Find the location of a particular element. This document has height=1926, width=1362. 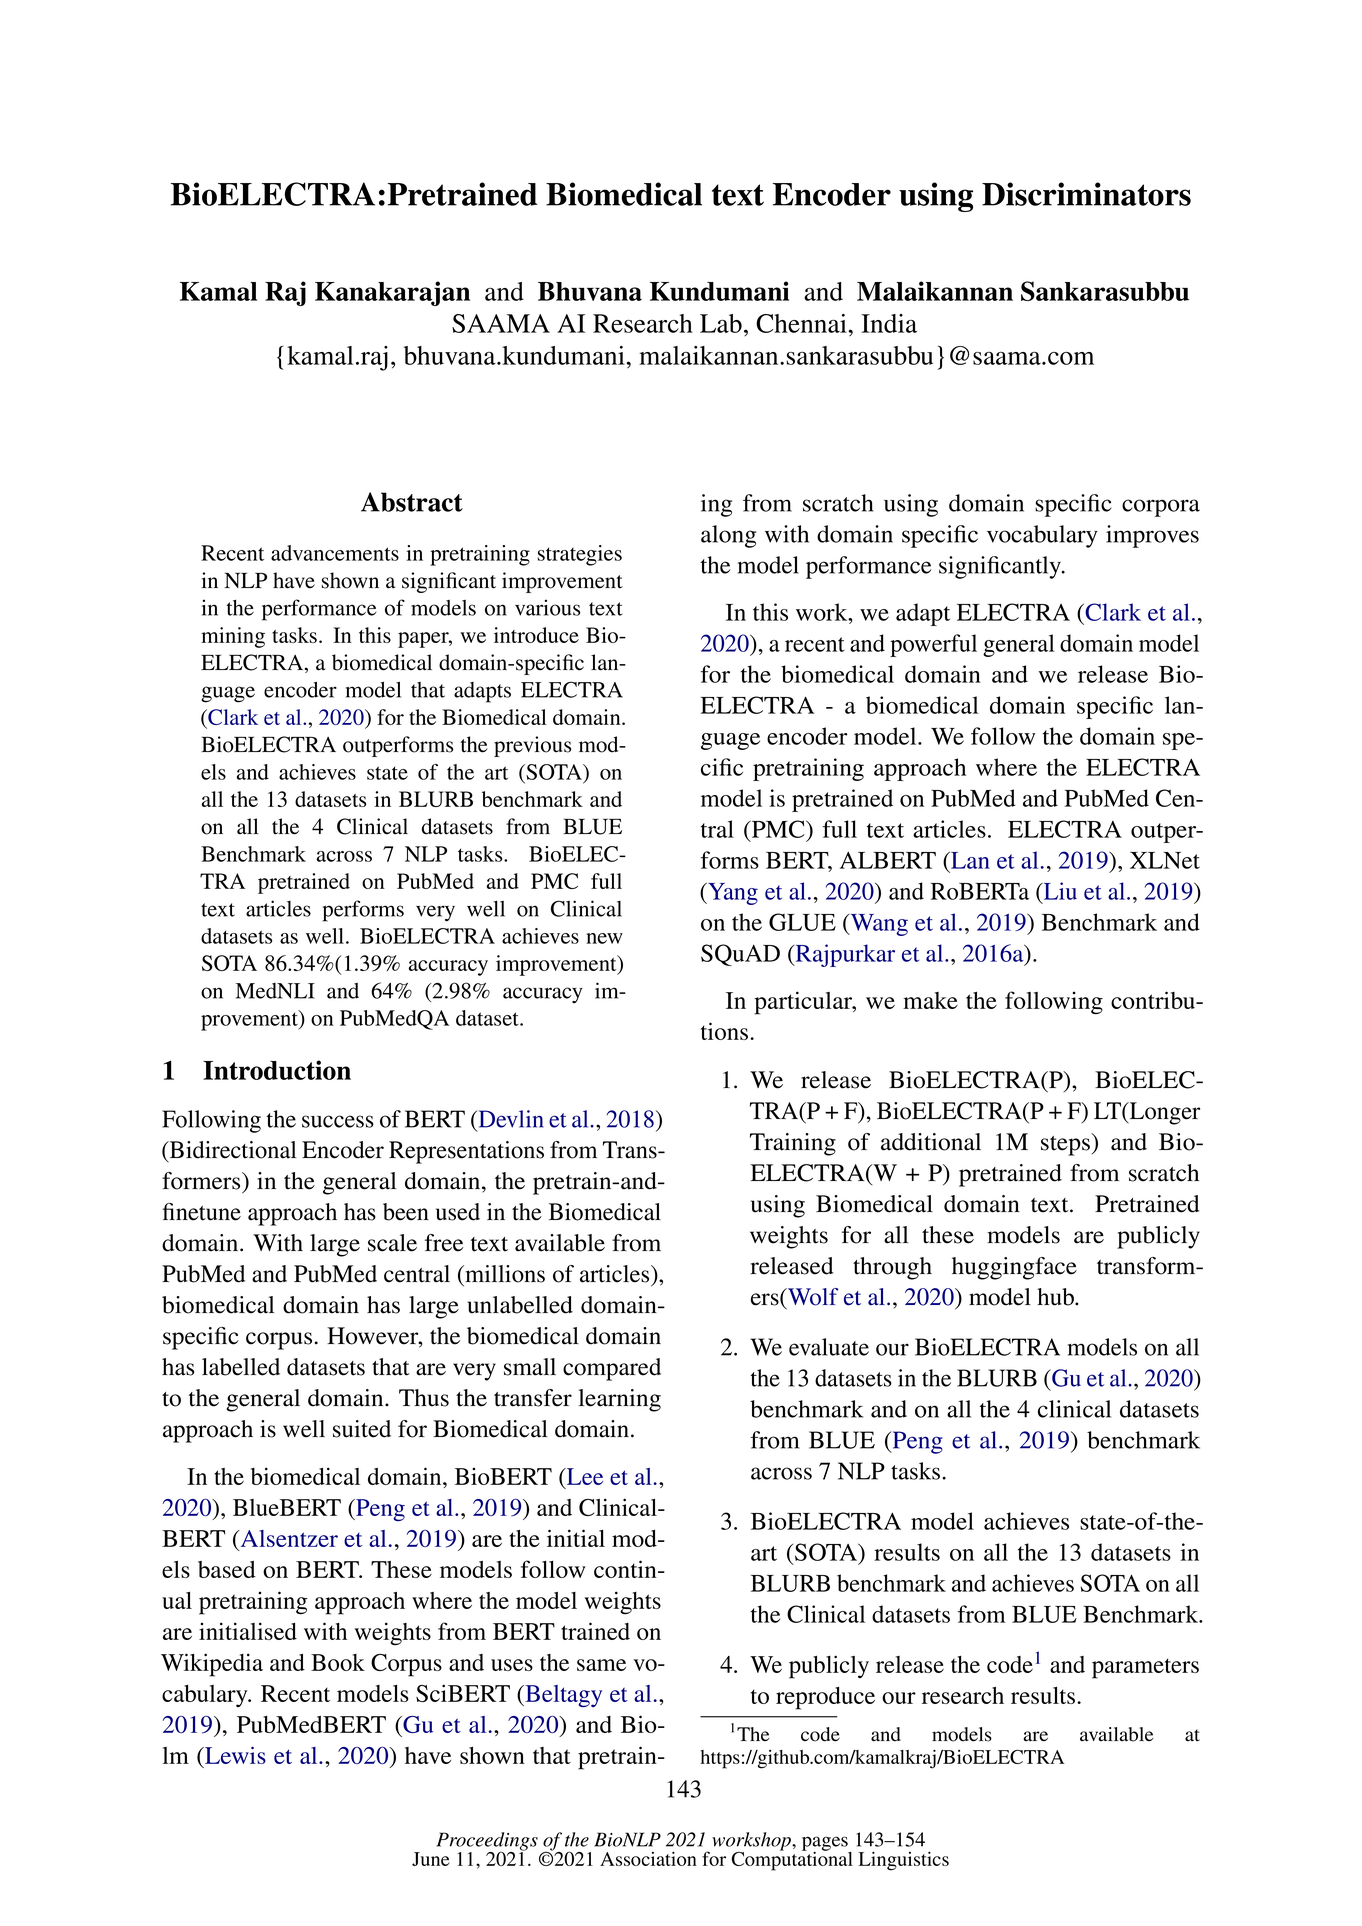

Association is located at coordinates (648, 1858).
